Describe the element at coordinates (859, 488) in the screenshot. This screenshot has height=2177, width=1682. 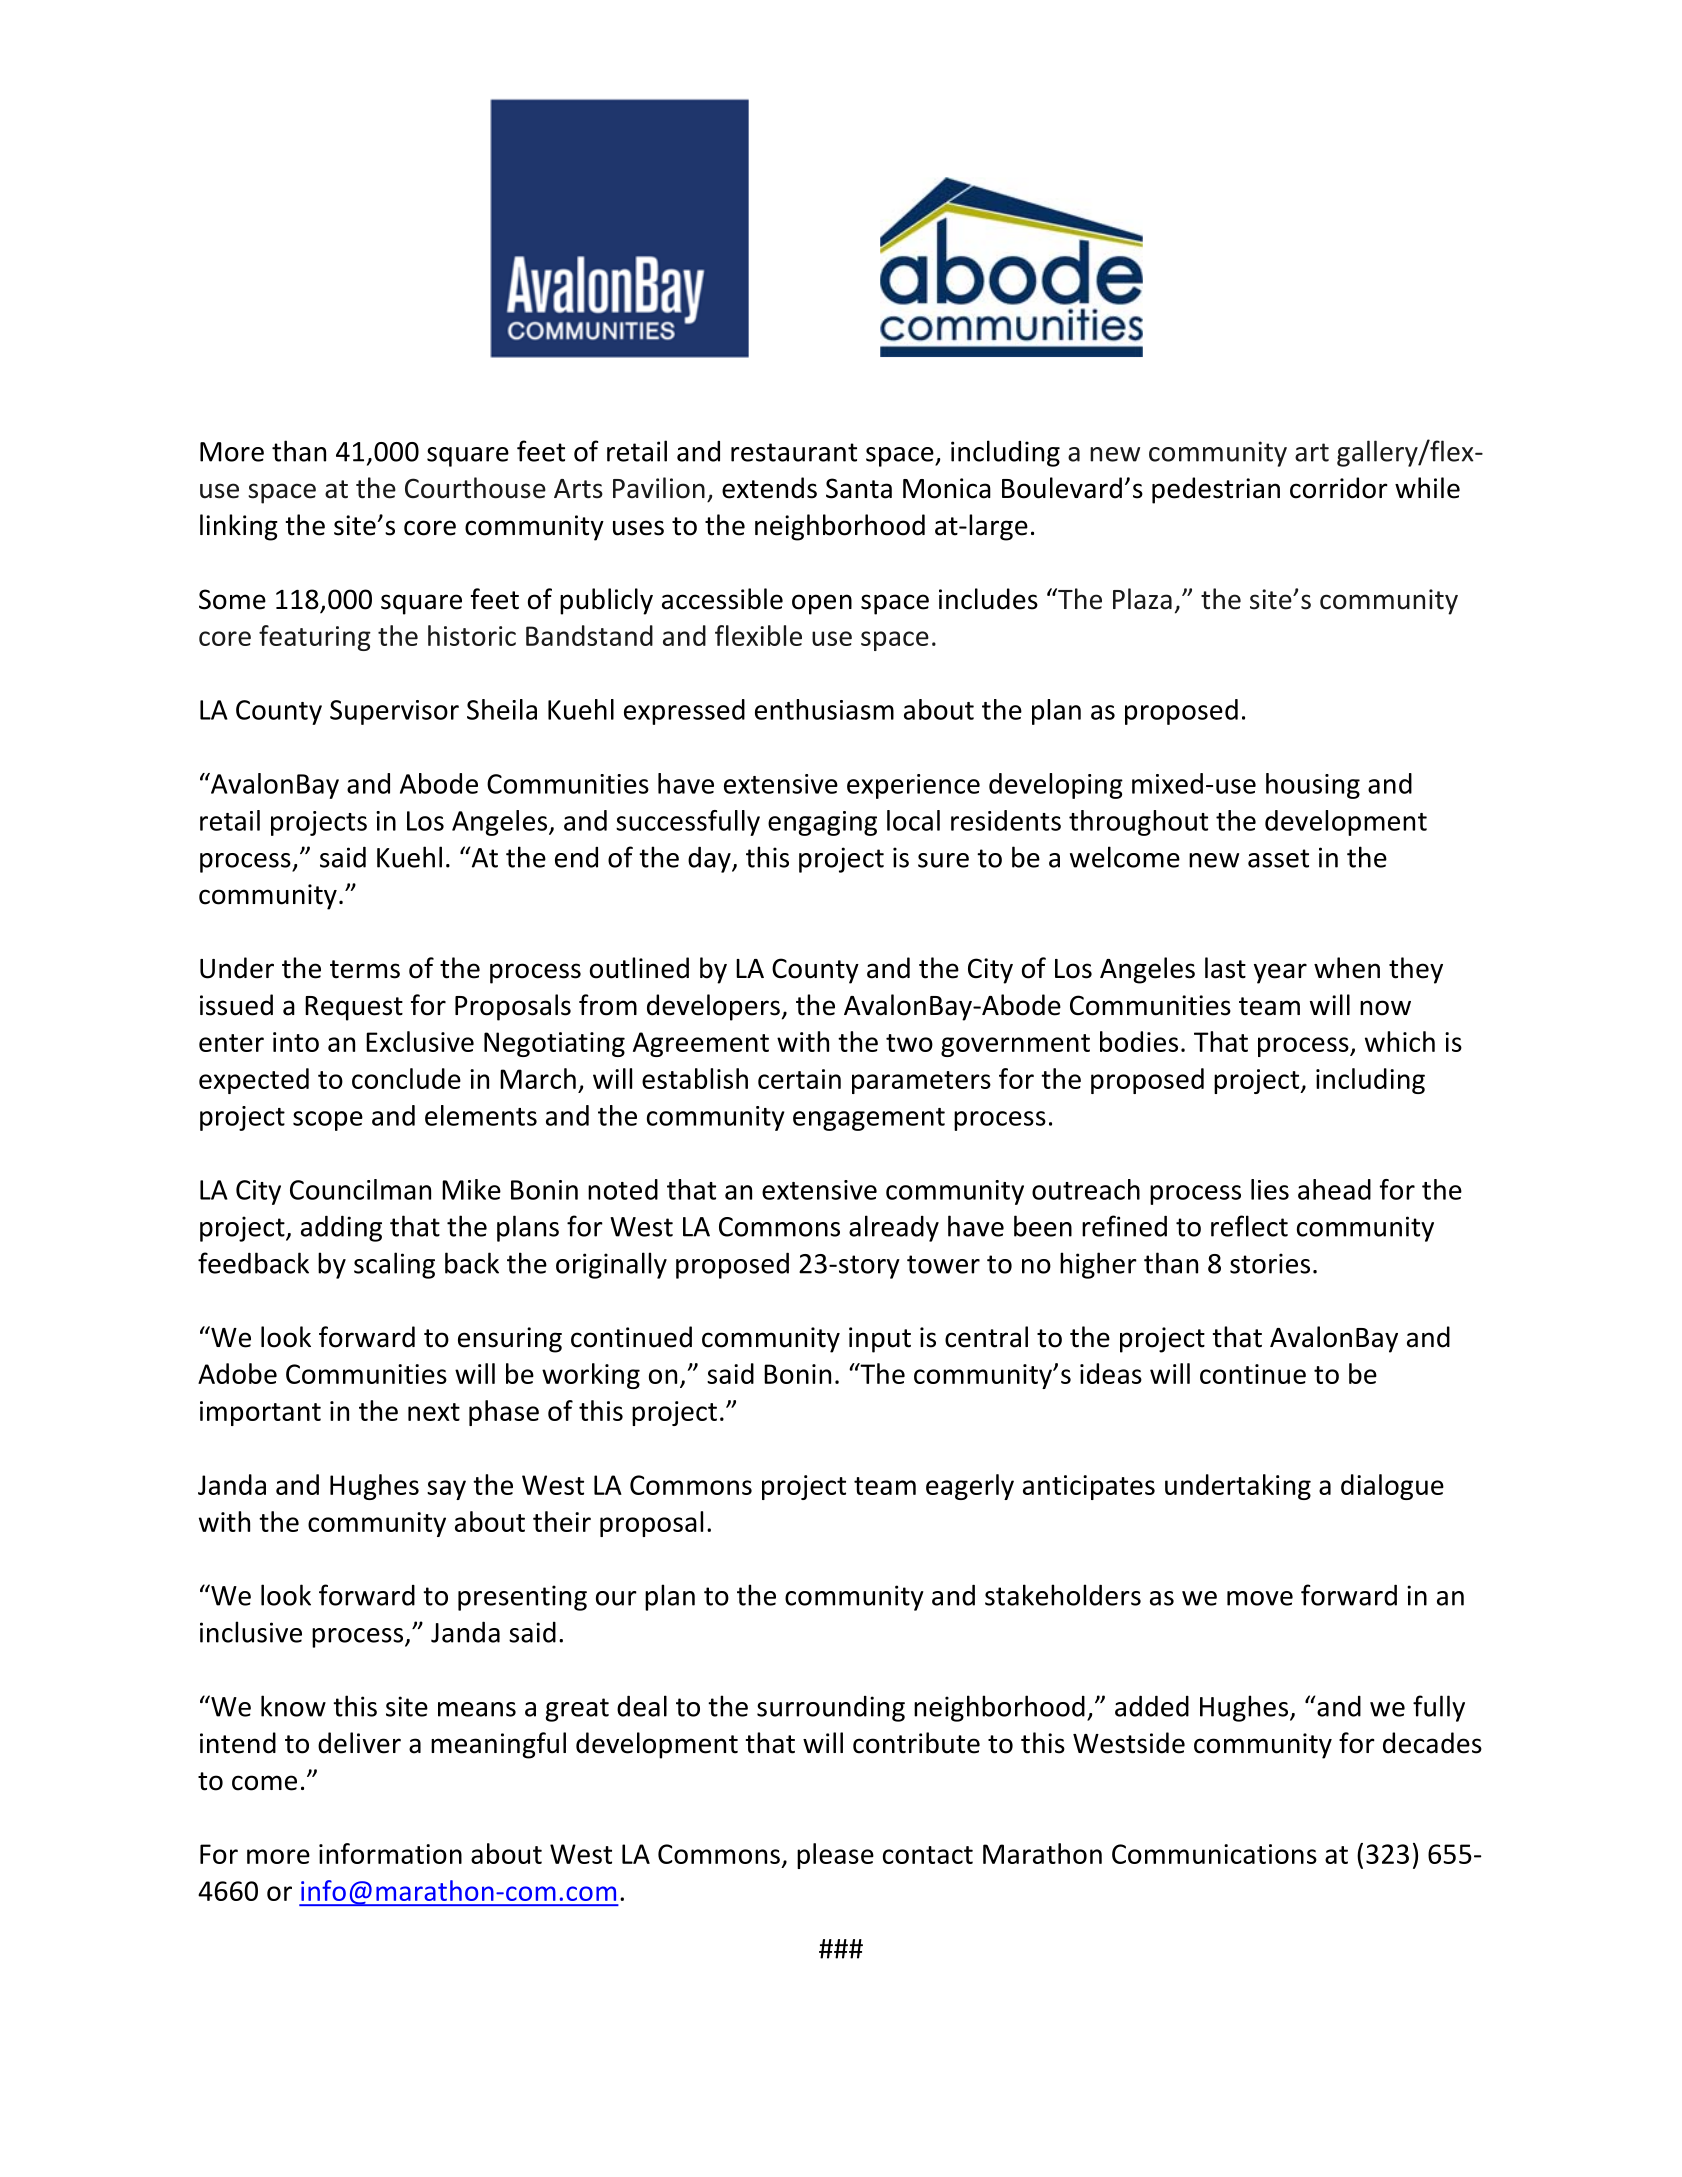
I see `Santa` at that location.
